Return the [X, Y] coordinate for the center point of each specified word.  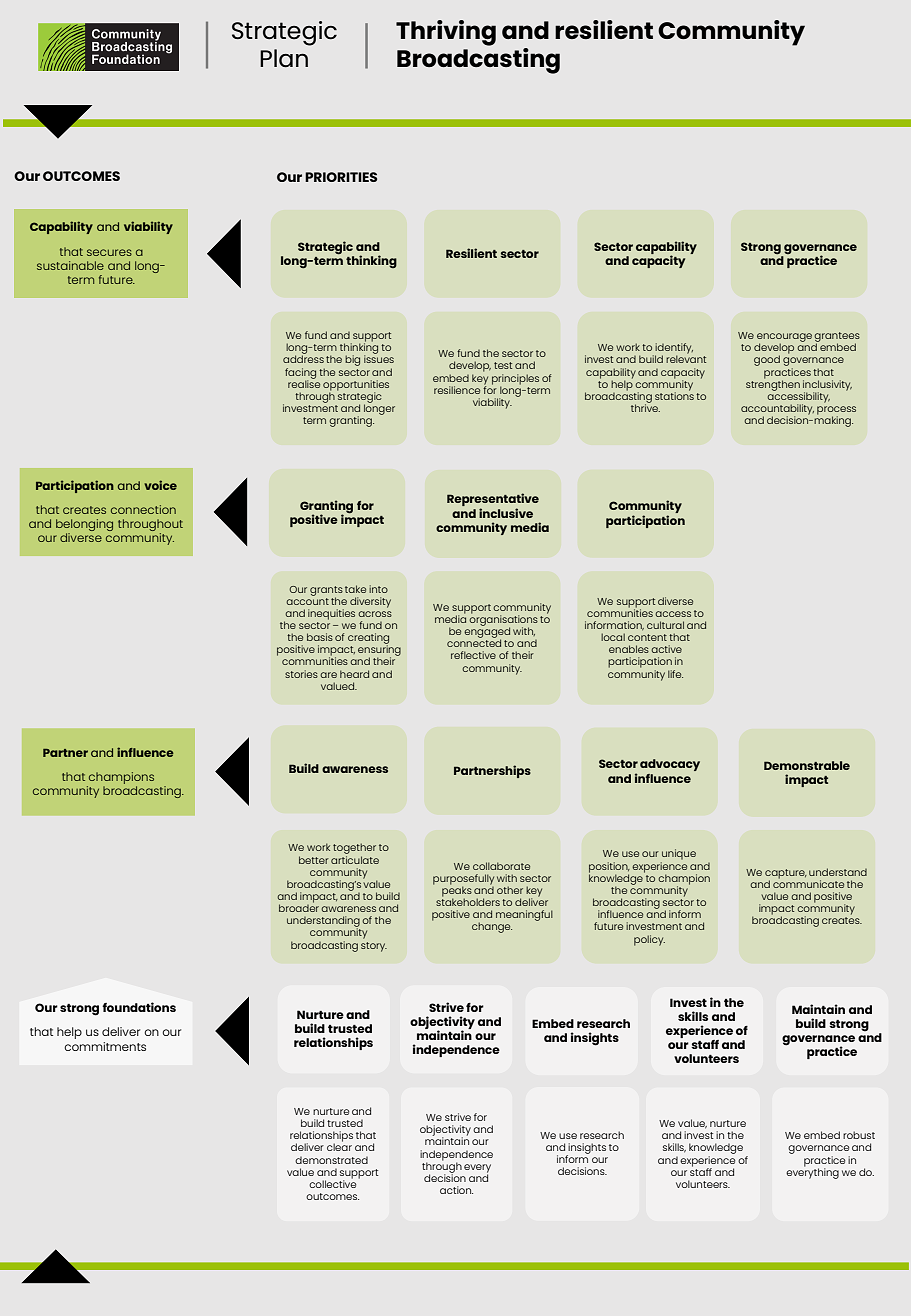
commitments [105, 1046]
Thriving [446, 33]
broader [299, 907]
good [767, 360]
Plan [284, 58]
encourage [784, 338]
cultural [665, 625]
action [456, 1190]
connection [143, 509]
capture [786, 875]
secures [109, 252]
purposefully [463, 880]
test [503, 365]
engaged [487, 632]
